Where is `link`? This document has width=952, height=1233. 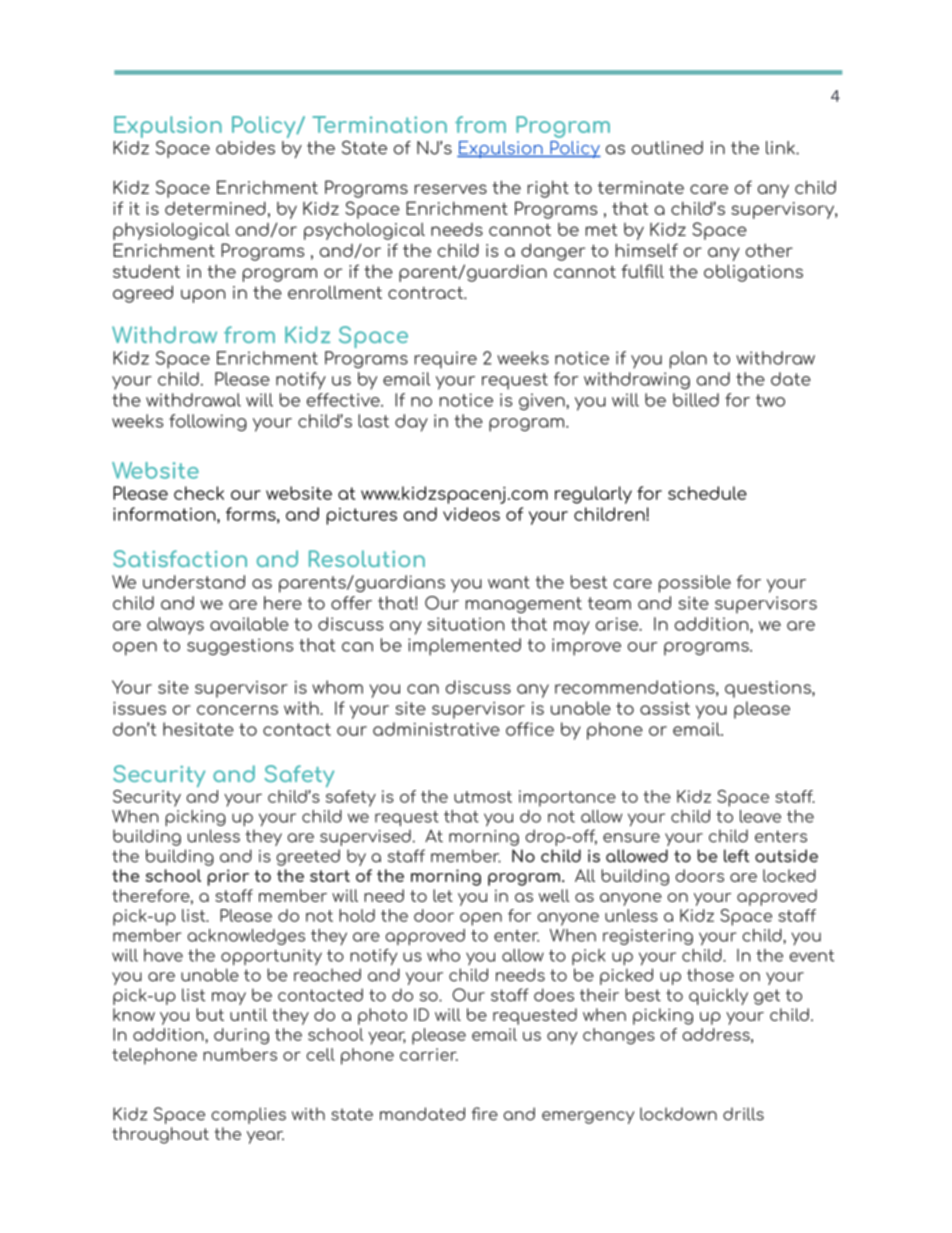
link is located at coordinates (781, 148).
